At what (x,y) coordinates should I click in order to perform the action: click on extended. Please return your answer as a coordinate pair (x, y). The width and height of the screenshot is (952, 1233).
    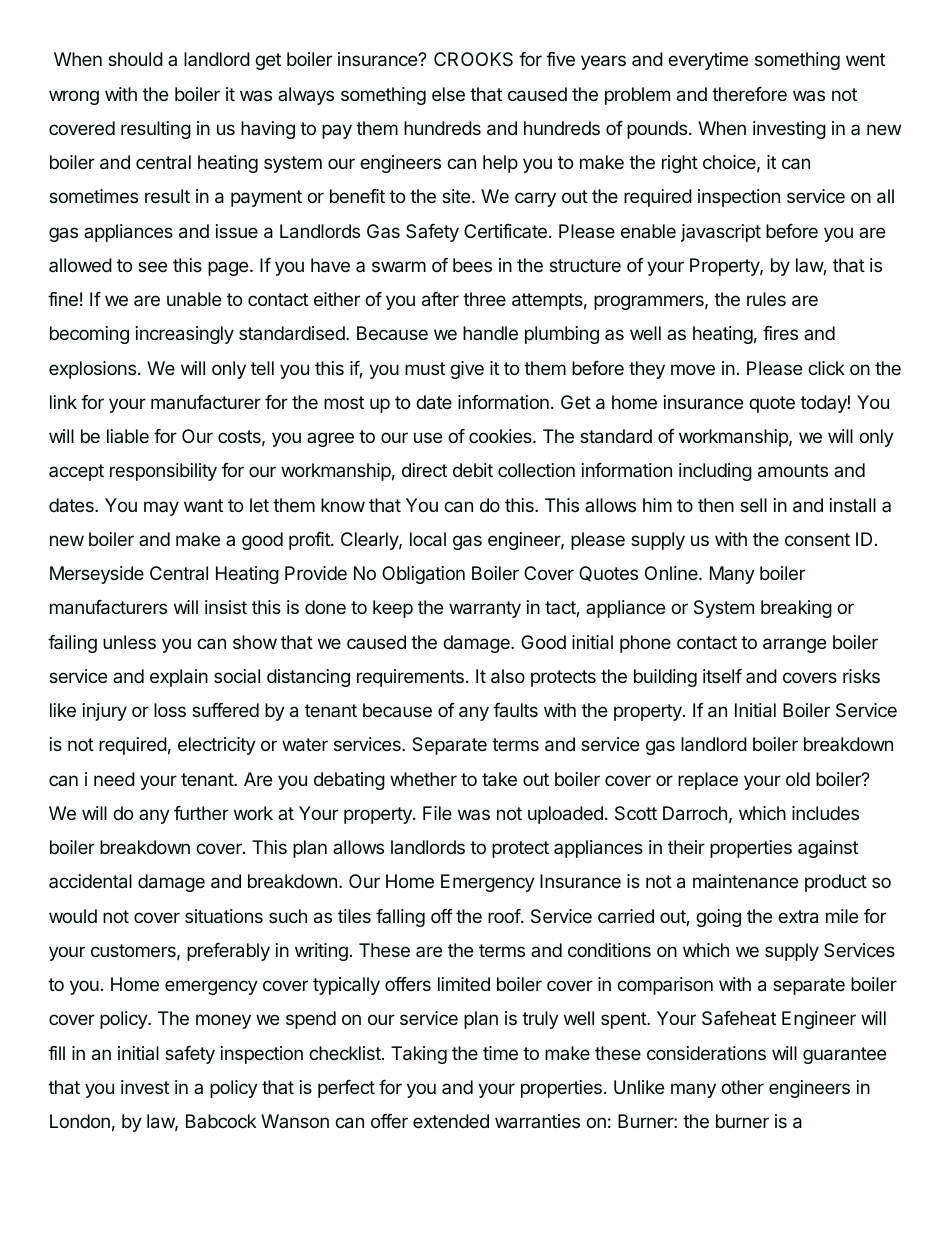
    Looking at the image, I should click on (451, 1121).
